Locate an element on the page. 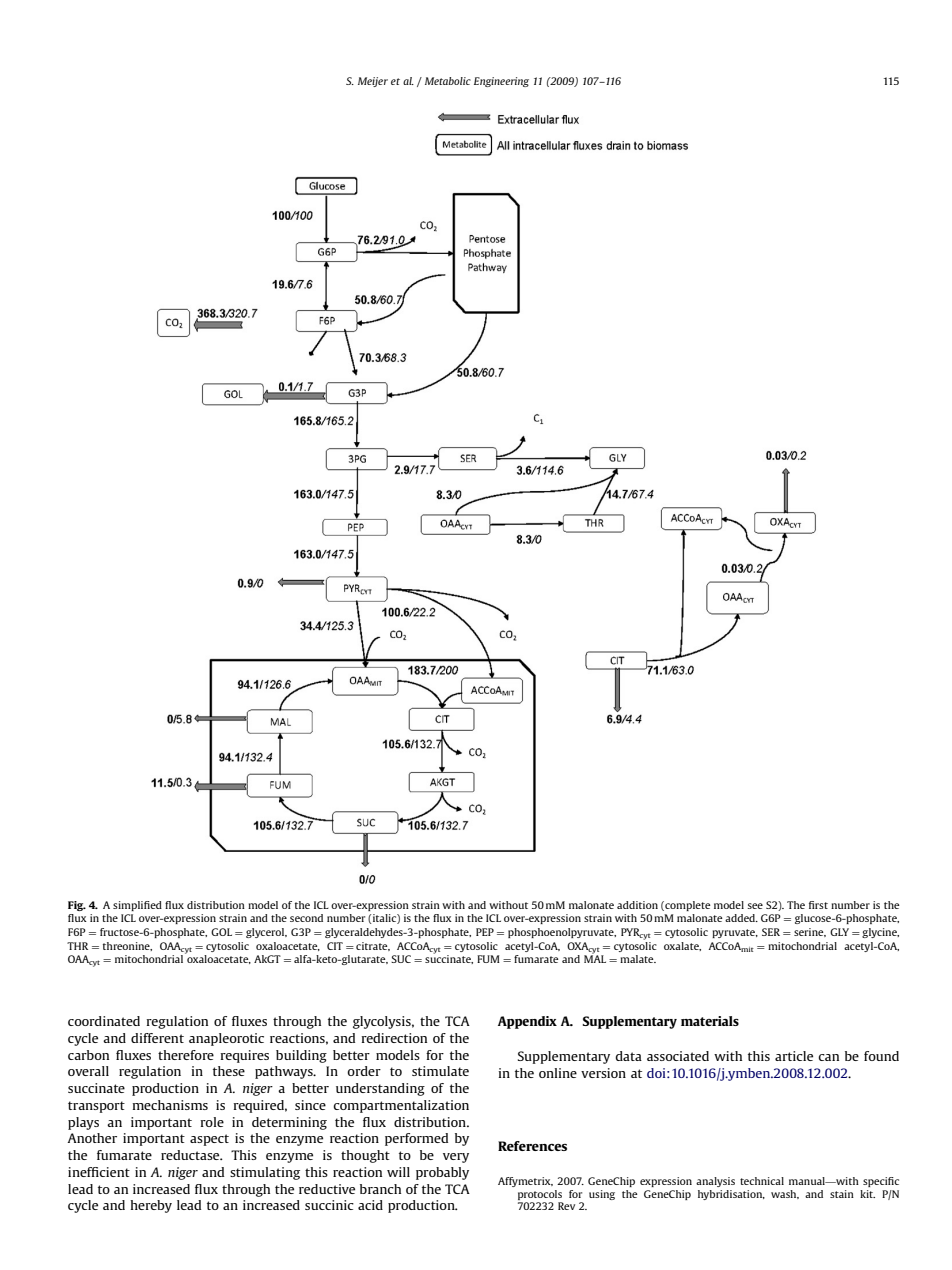  Metabolic is located at coordinates (448, 81).
